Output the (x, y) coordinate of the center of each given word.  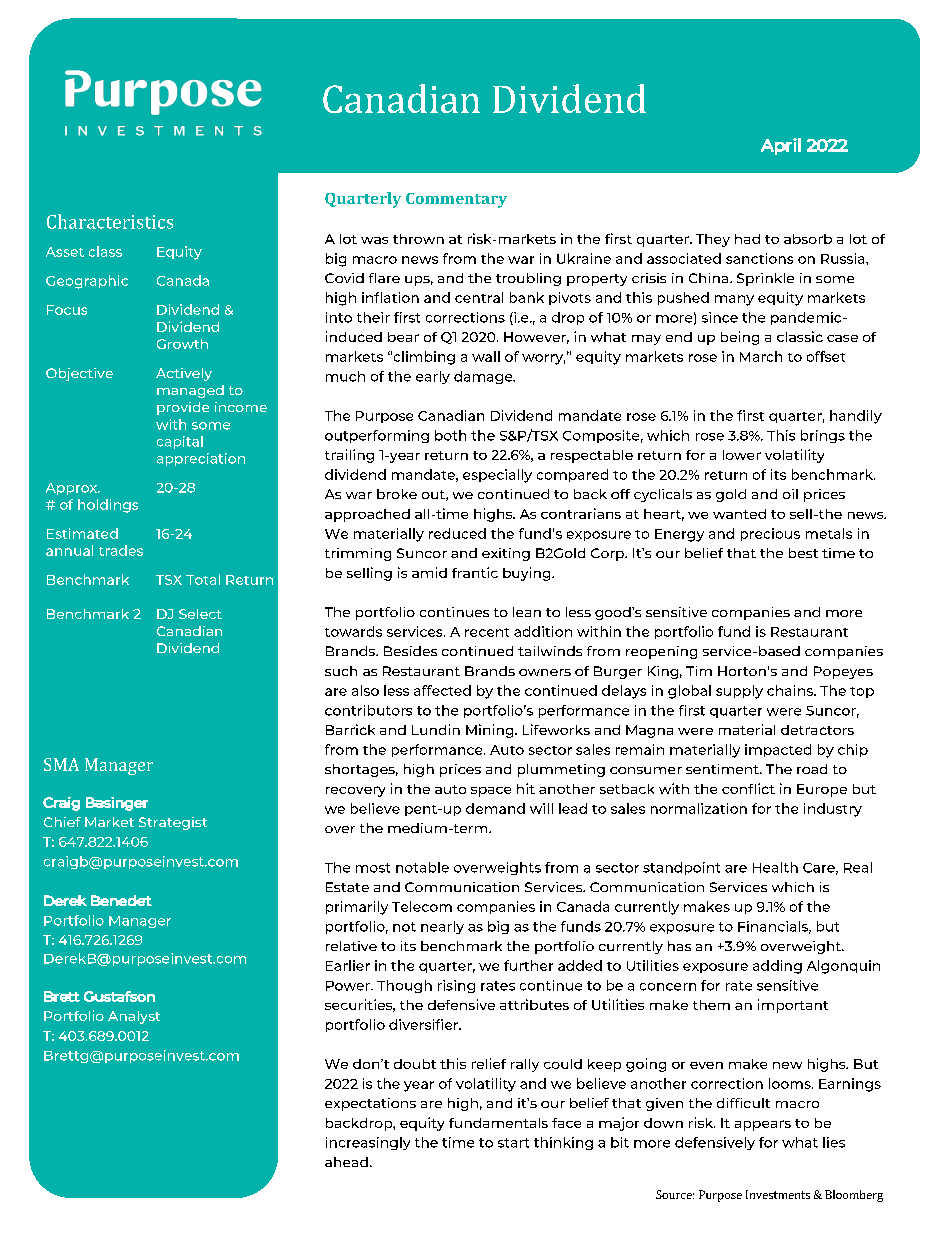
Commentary (456, 200)
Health (775, 867)
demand (495, 808)
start (513, 1143)
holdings (108, 506)
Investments (778, 1194)
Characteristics (110, 221)
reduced (457, 533)
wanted (739, 514)
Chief (62, 822)
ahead (346, 1162)
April (781, 146)
